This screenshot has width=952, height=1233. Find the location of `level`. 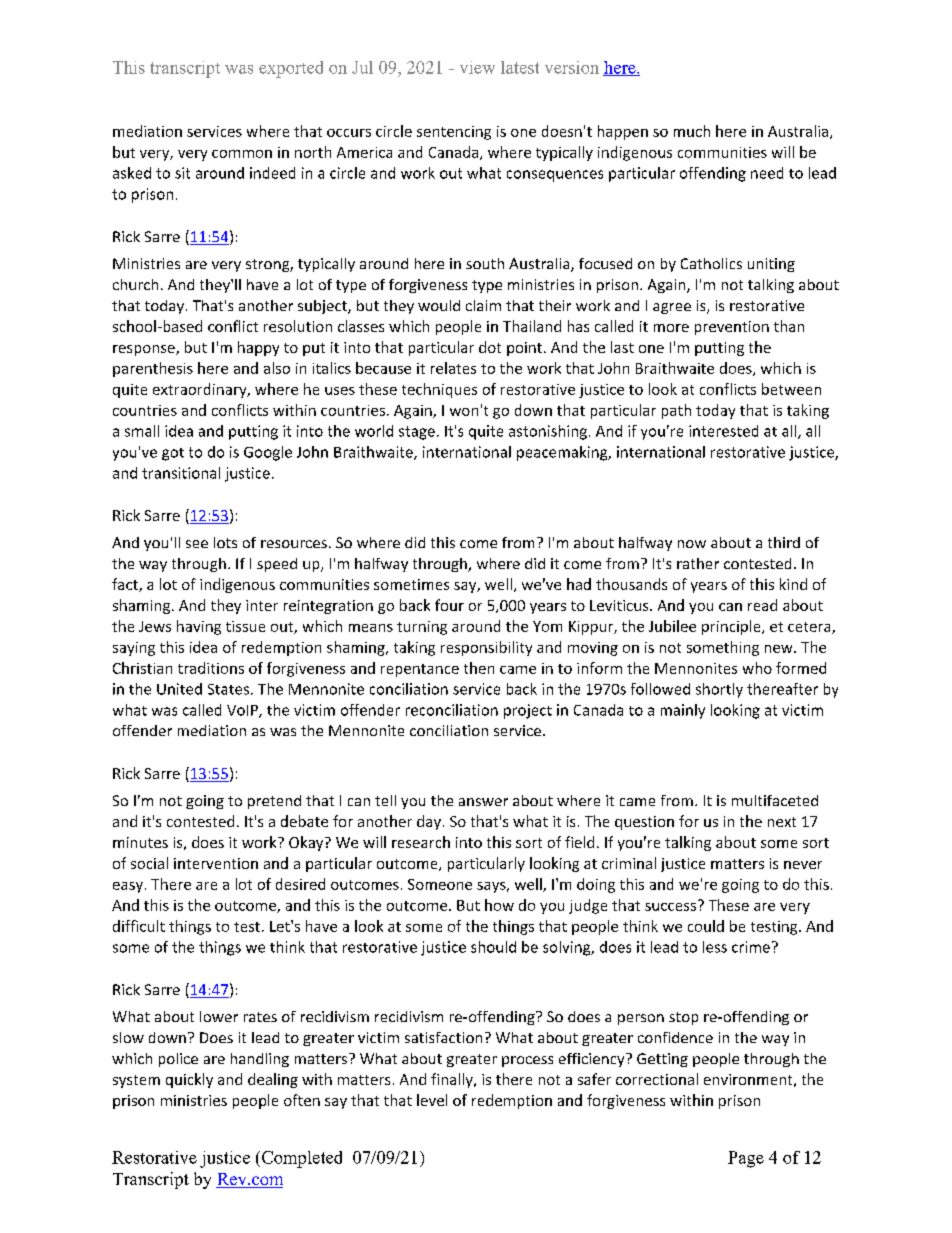

level is located at coordinates (432, 1100).
